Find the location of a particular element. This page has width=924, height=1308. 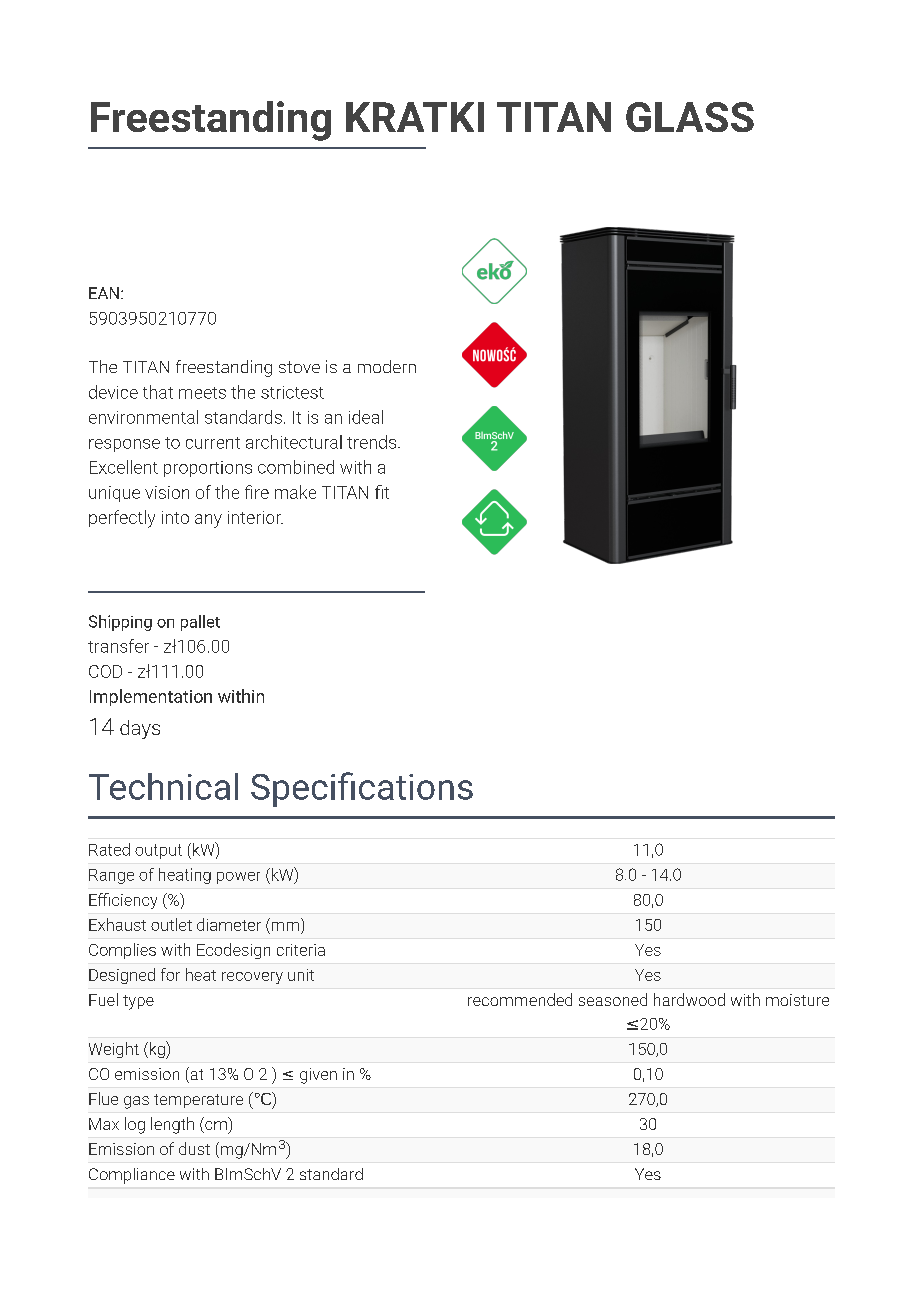

EAN is located at coordinates (104, 293).
